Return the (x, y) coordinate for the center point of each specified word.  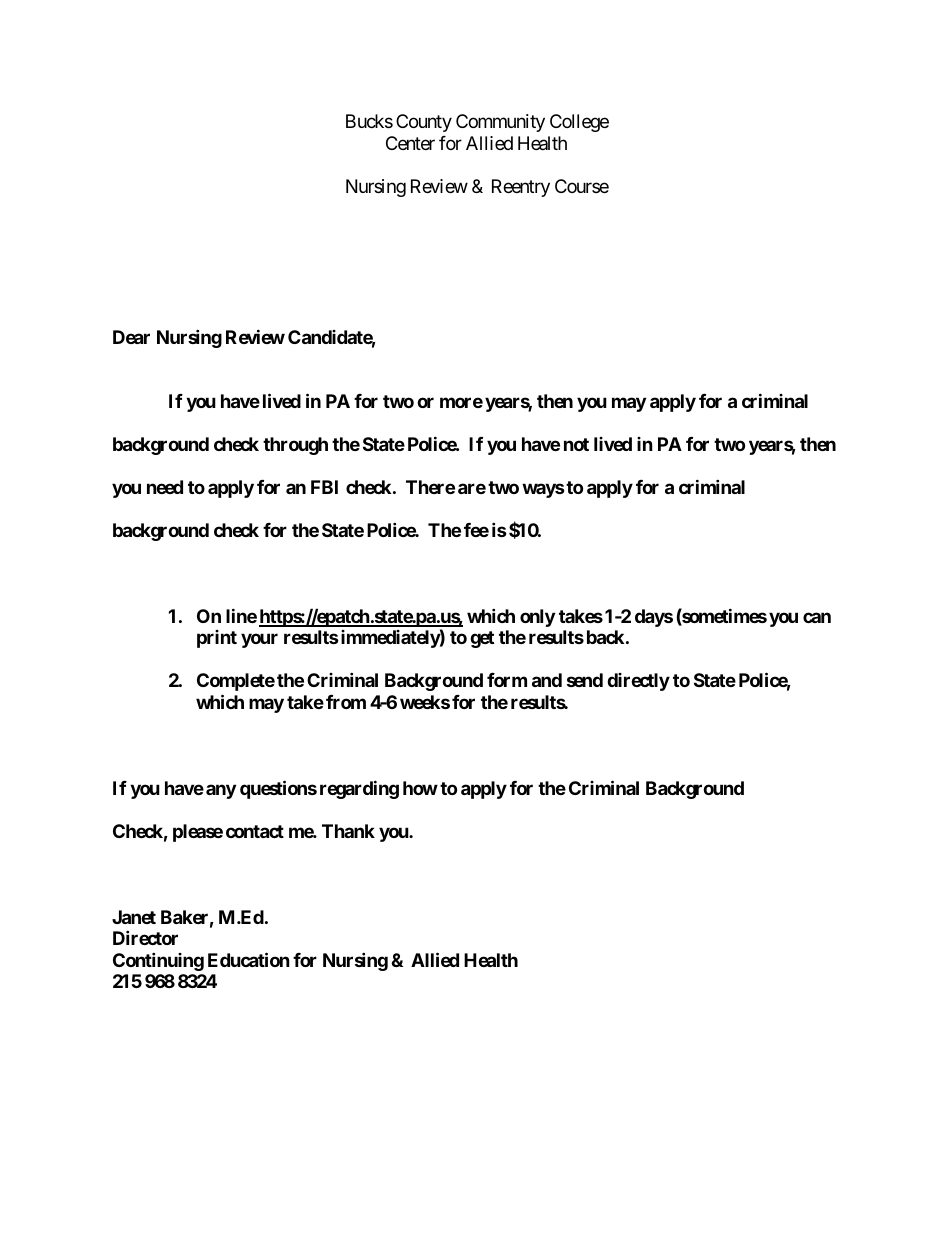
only (537, 618)
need (165, 487)
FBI (324, 487)
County (424, 123)
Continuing (158, 961)
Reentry (521, 188)
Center (410, 143)
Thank (348, 831)
